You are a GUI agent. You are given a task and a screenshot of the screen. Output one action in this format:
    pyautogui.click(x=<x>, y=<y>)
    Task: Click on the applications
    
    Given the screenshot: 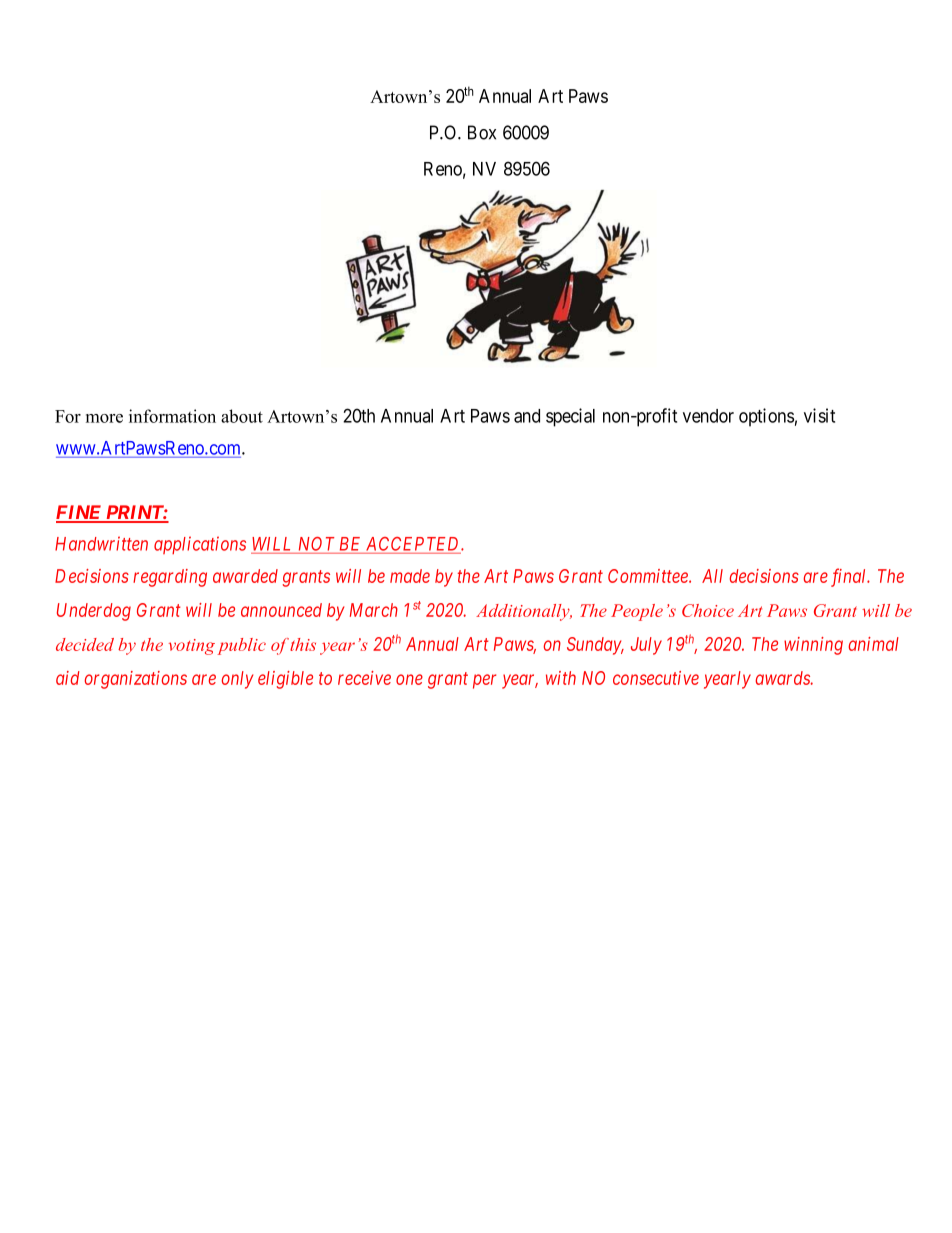 What is the action you would take?
    pyautogui.click(x=200, y=545)
